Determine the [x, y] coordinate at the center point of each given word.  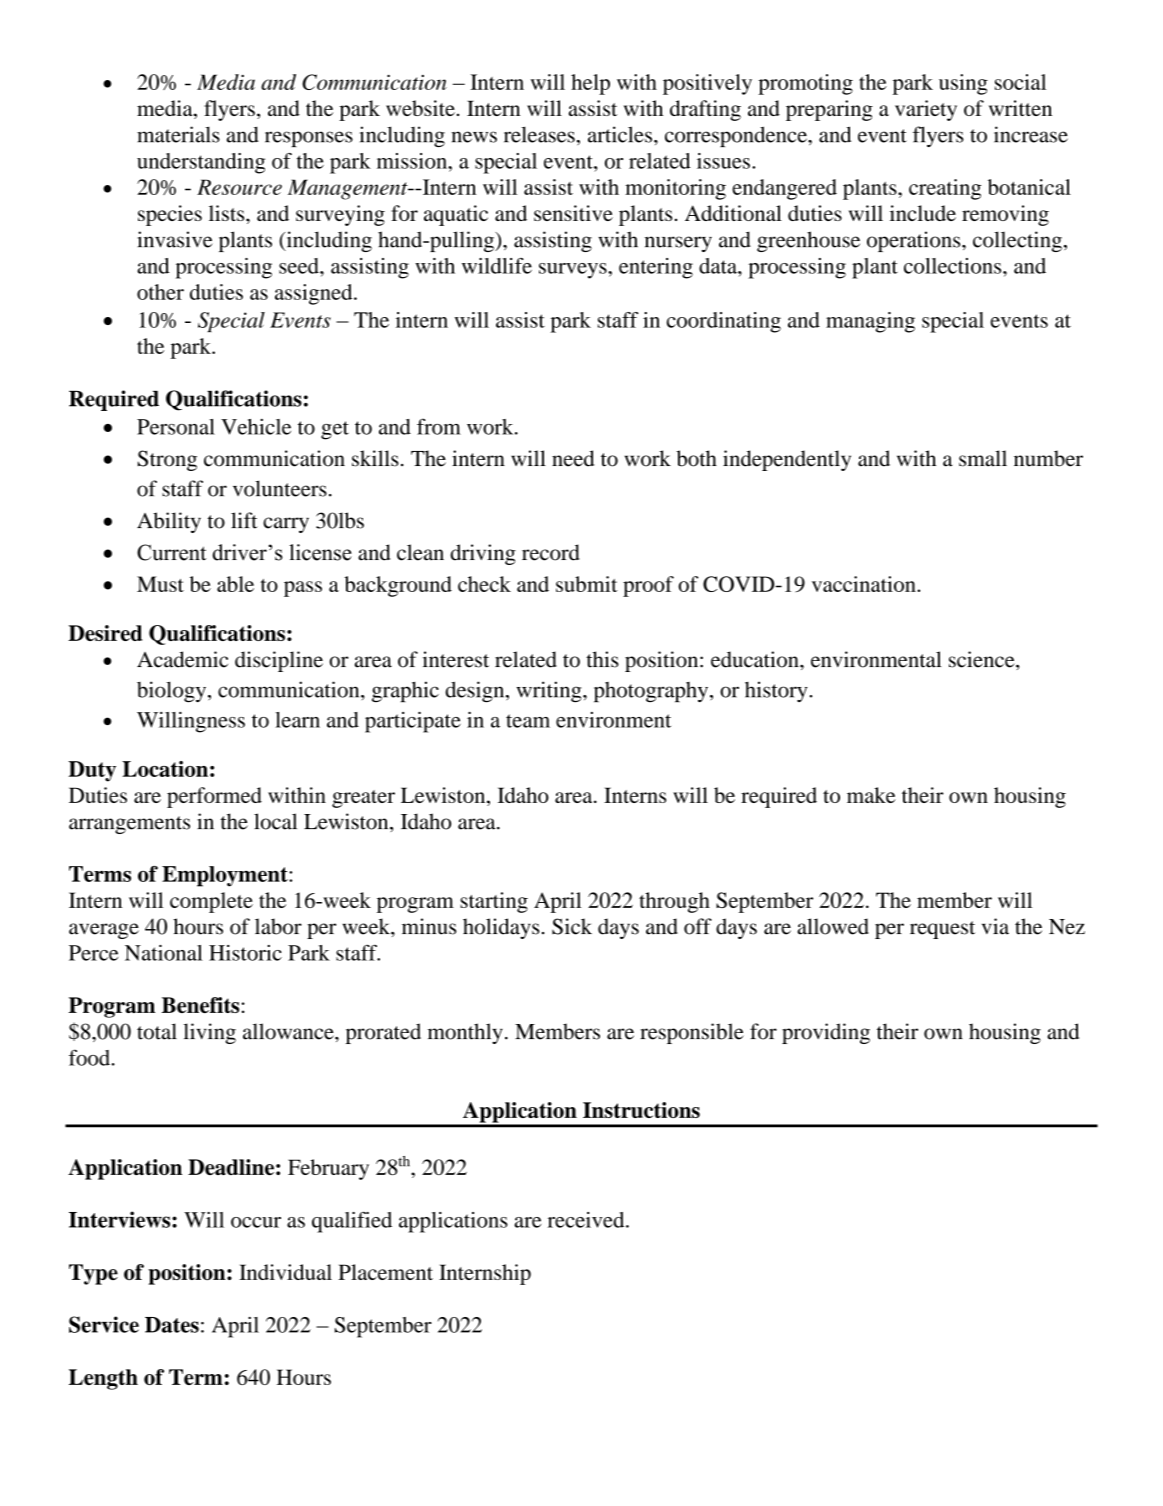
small [983, 458]
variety [926, 110]
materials [178, 134]
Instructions [641, 1110]
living [209, 1033]
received [587, 1220]
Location [165, 769]
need [573, 458]
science [983, 659]
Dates [172, 1325]
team [528, 721]
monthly [465, 1033]
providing [826, 1033]
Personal [176, 427]
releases [539, 134]
